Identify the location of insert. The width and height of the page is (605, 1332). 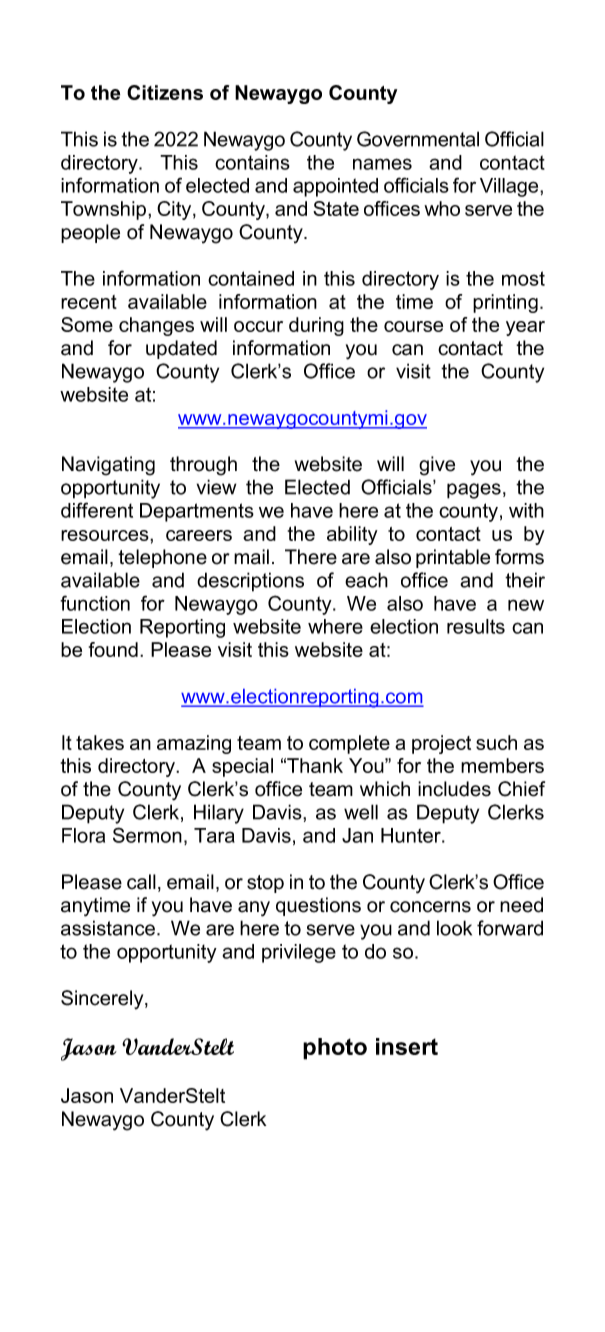
(407, 1046).
